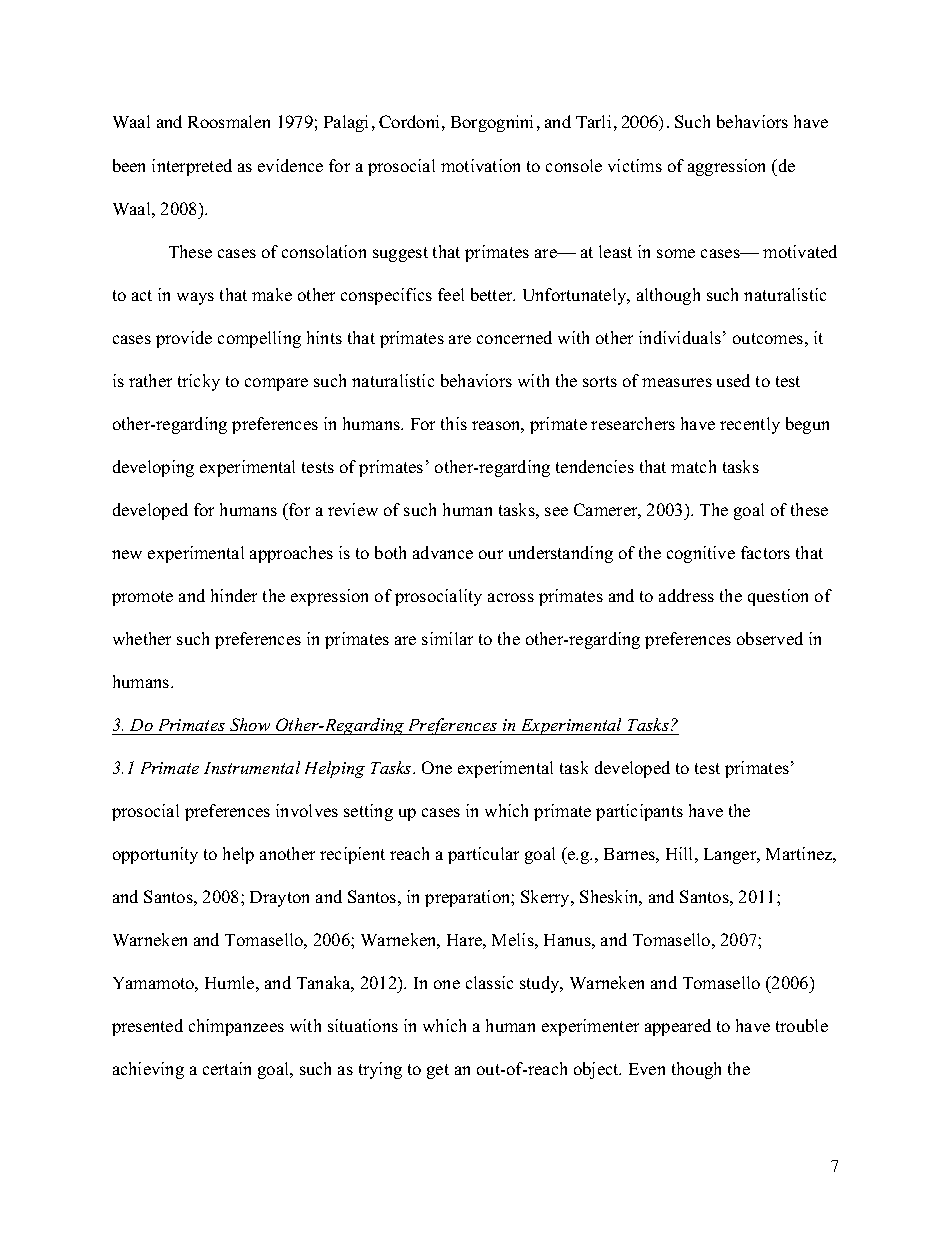 This screenshot has height=1233, width=952. Describe the element at coordinates (480, 165) in the screenshot. I see `motivation` at that location.
